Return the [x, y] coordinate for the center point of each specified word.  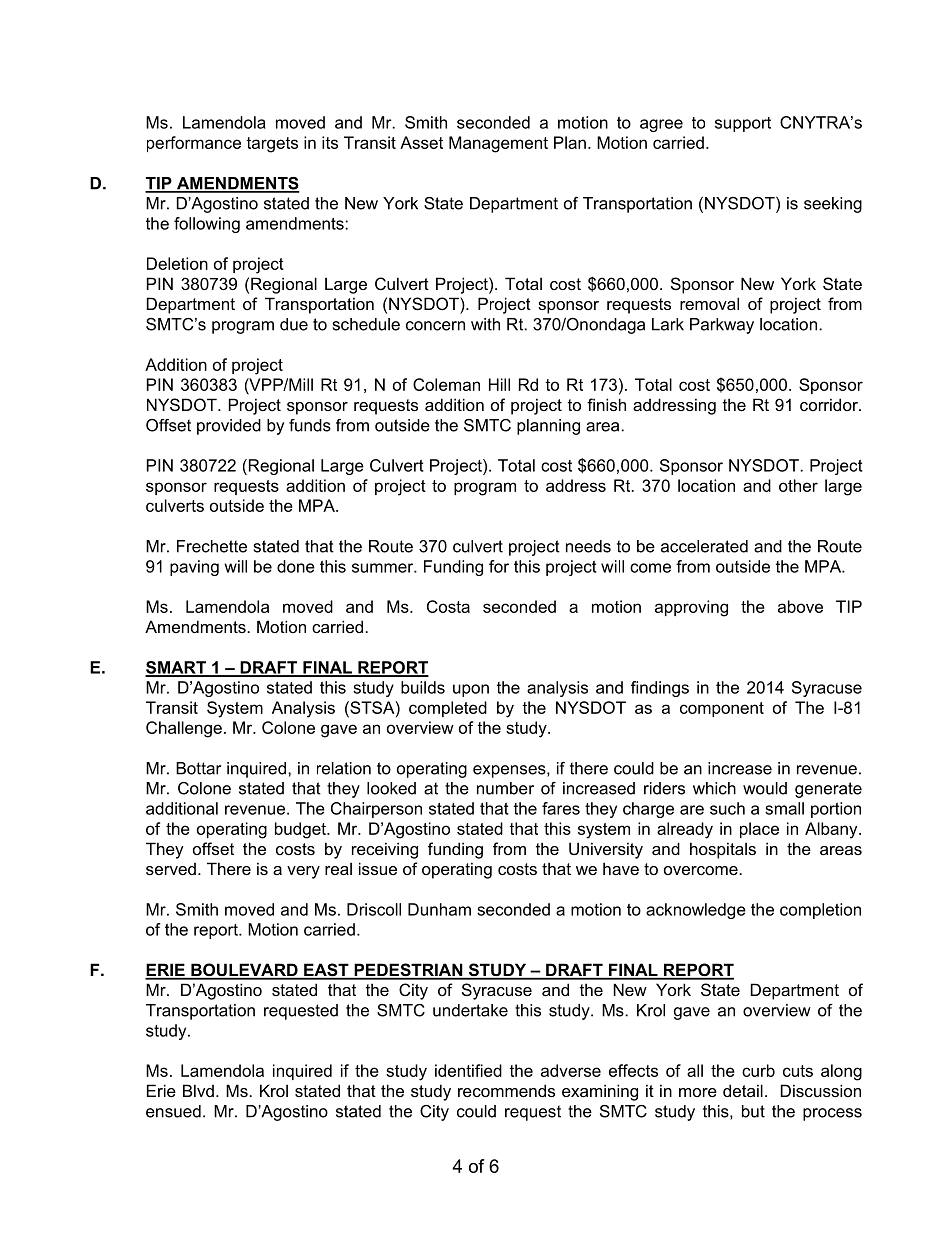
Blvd [198, 1090]
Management [498, 144]
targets [272, 145]
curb [758, 1070]
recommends [506, 1090]
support [743, 124]
